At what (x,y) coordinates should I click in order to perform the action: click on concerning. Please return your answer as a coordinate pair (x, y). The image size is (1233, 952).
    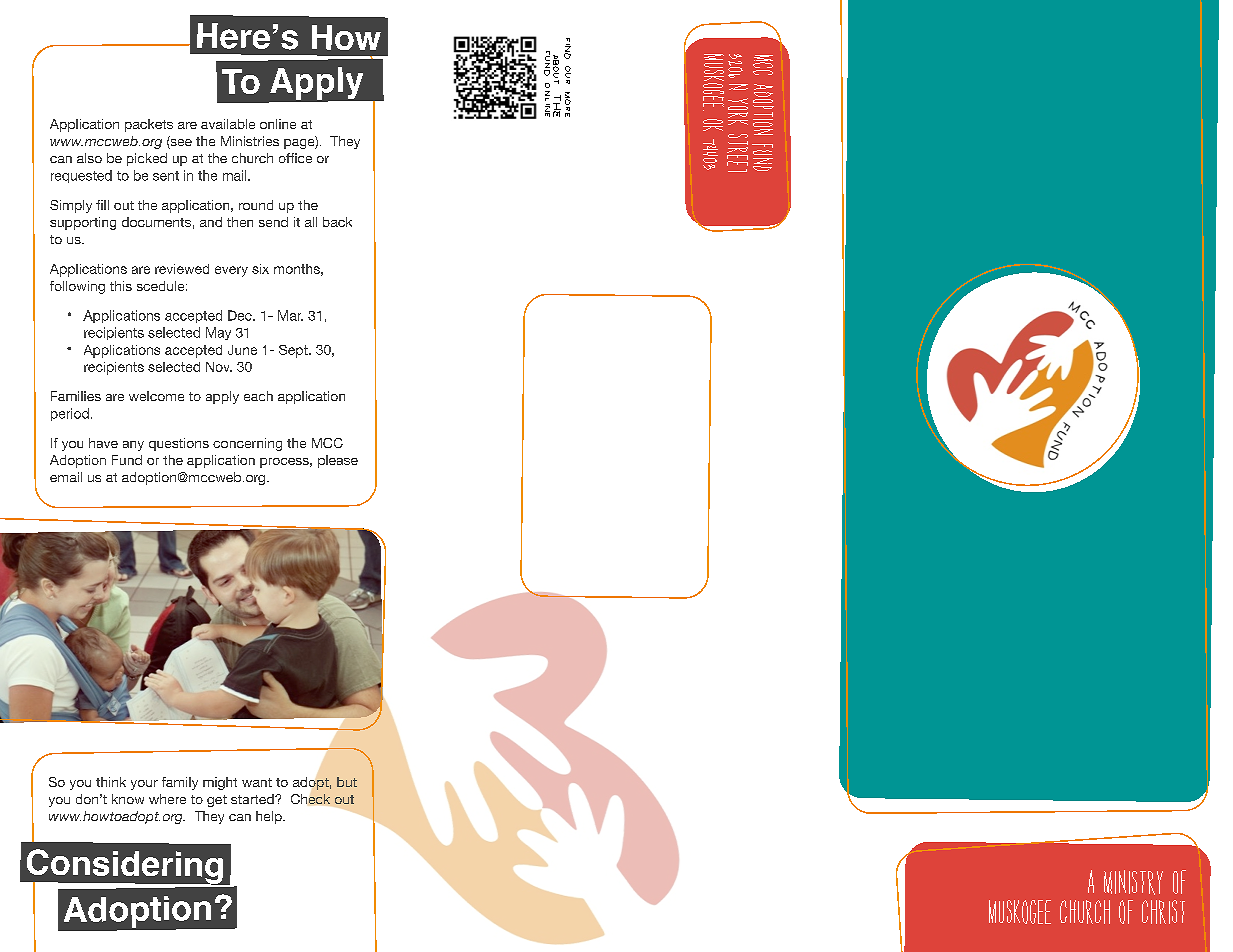
    Looking at the image, I should click on (247, 444).
